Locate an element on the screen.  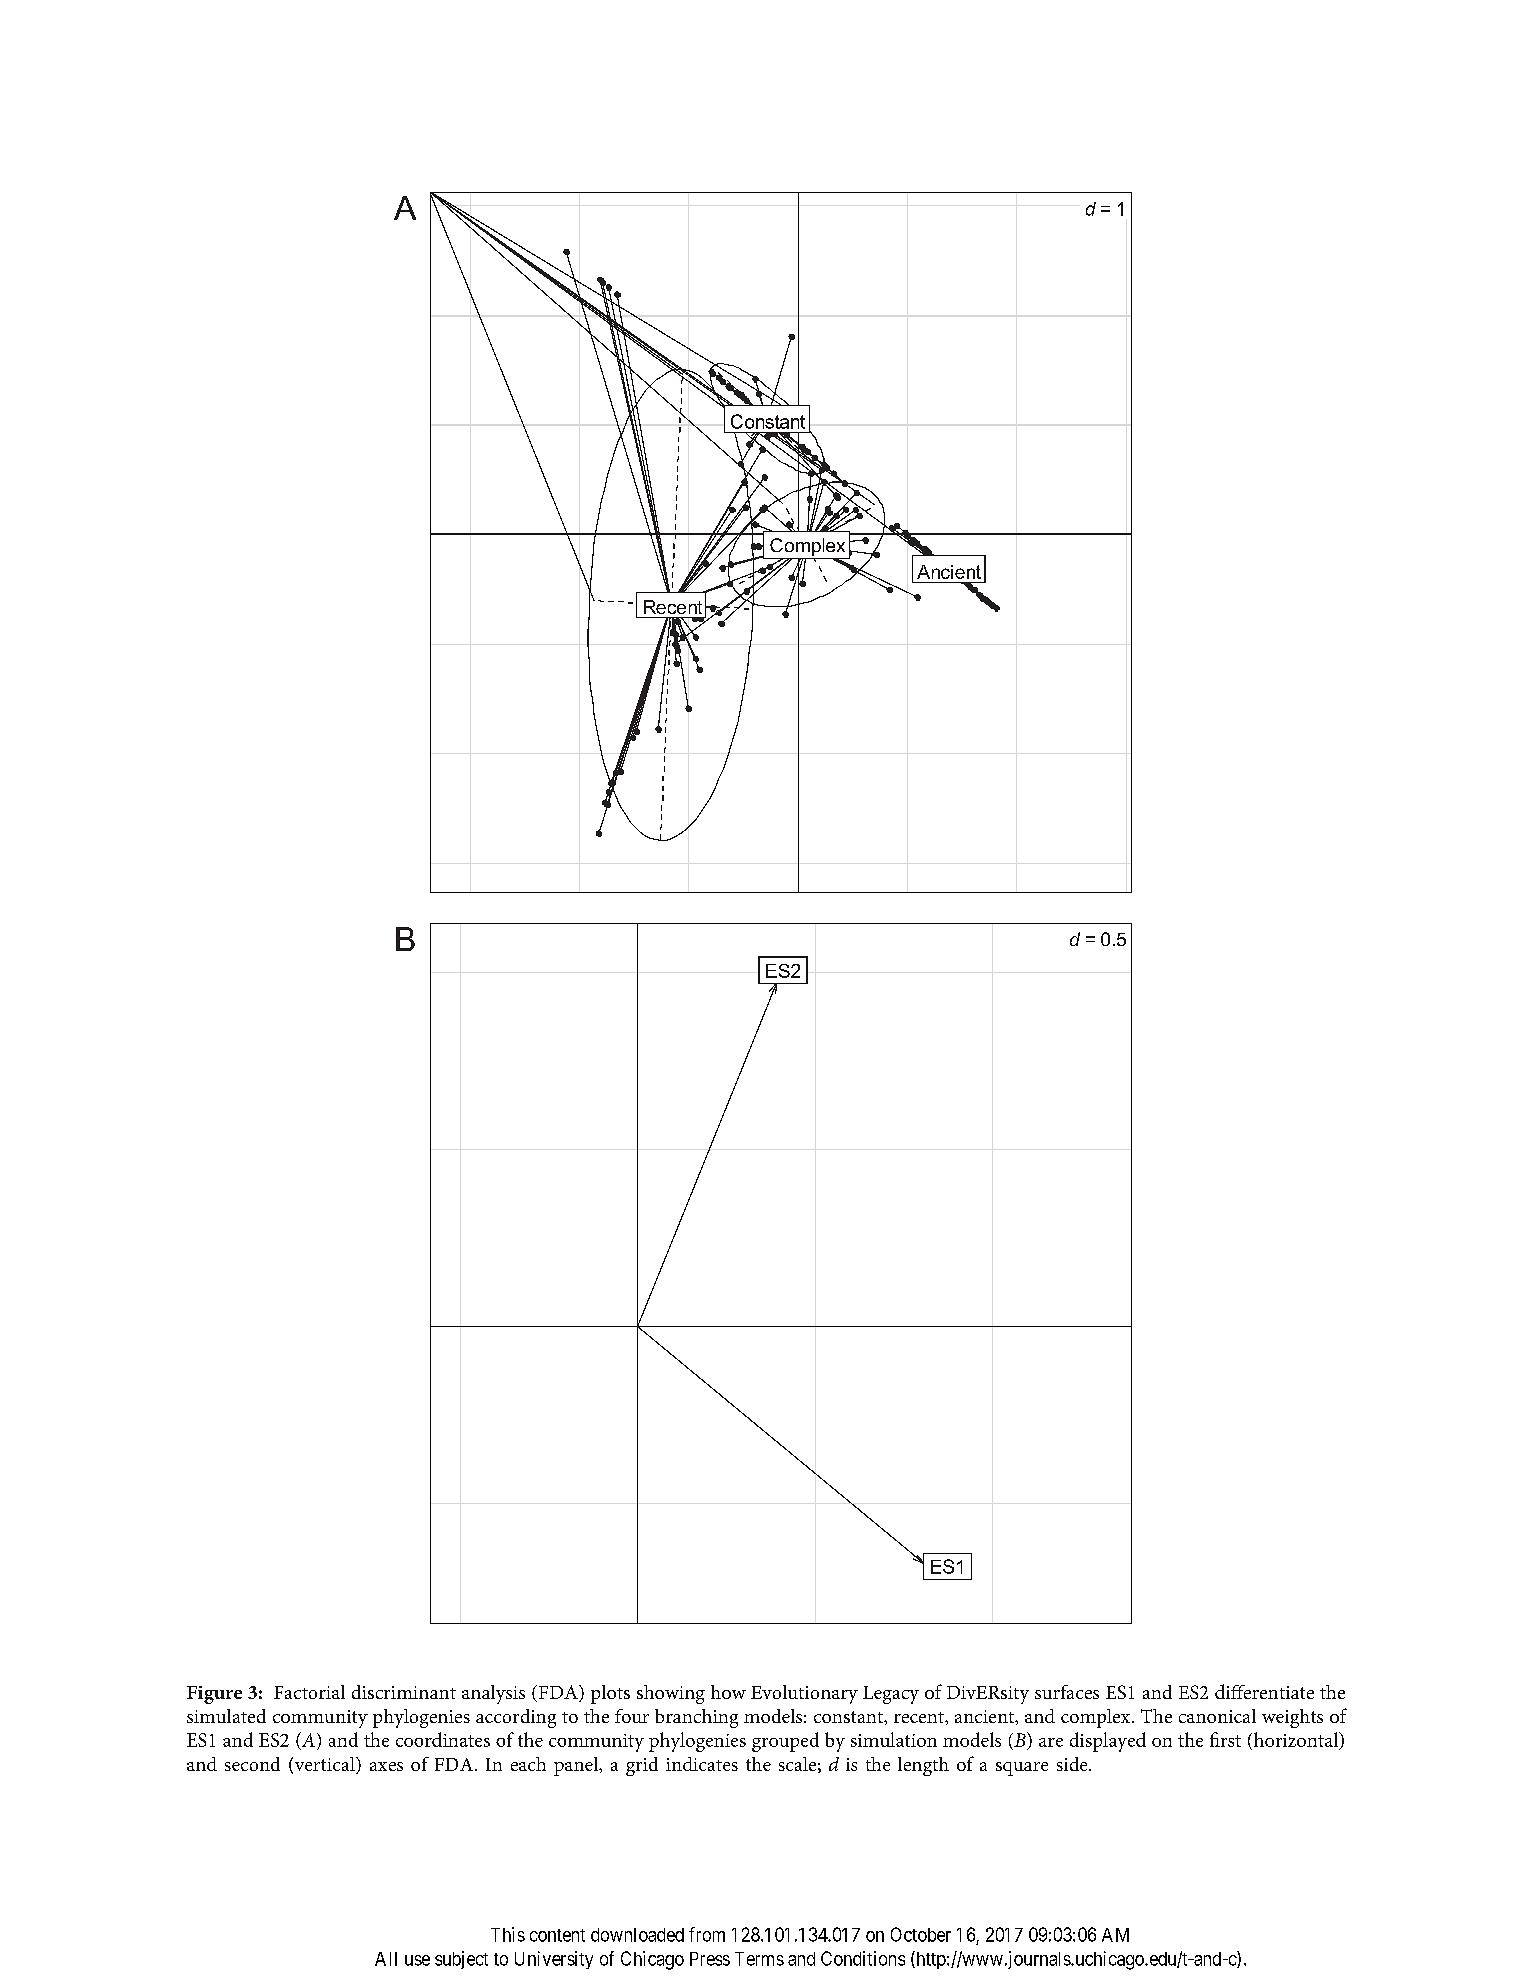
Factorial is located at coordinates (309, 1692).
